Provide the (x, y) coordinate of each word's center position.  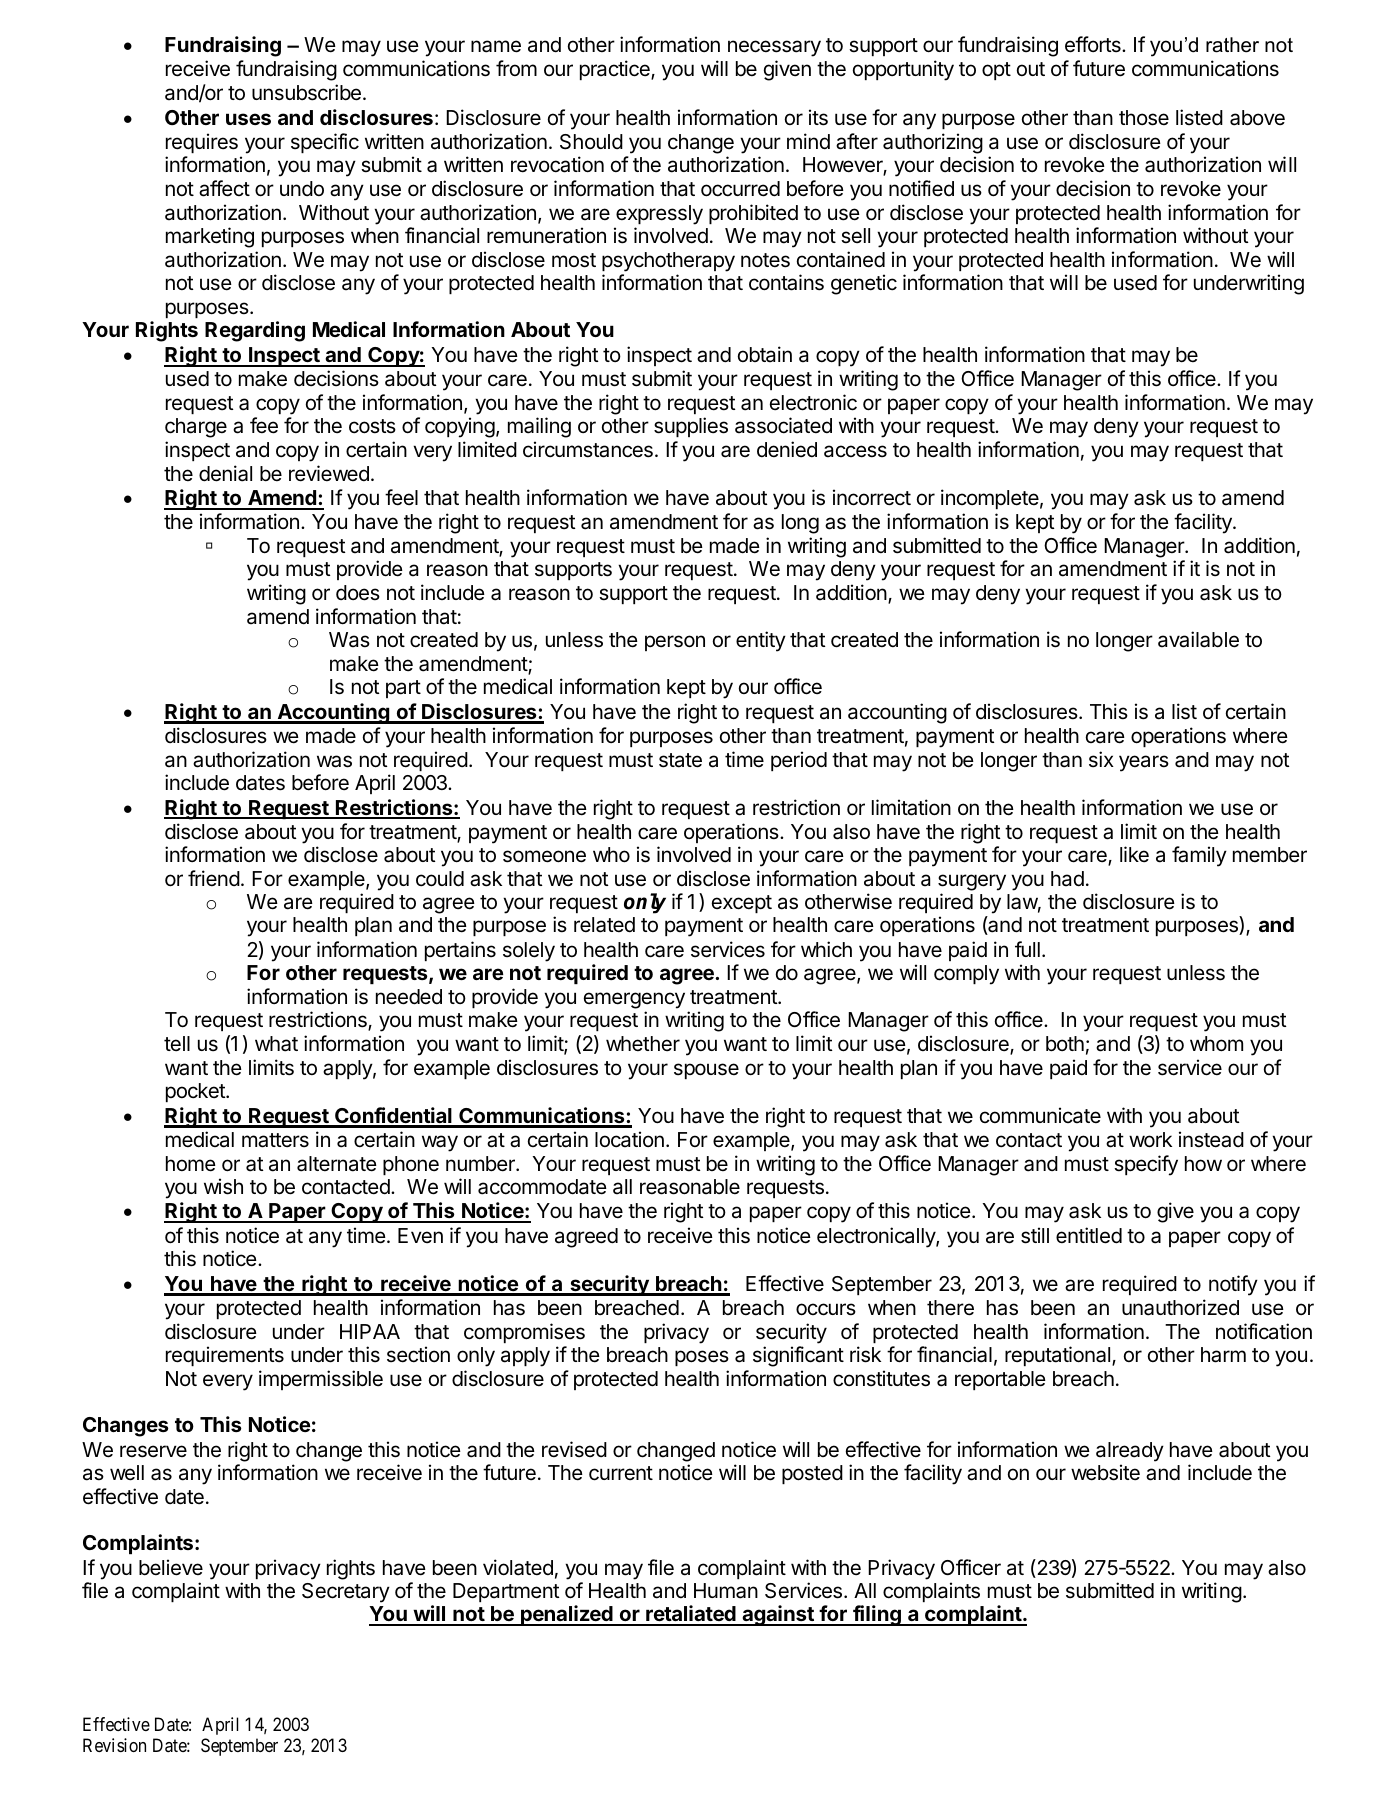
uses (248, 119)
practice (616, 70)
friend (214, 878)
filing (877, 1615)
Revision (114, 1745)
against (778, 1615)
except (742, 904)
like (1134, 854)
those (1144, 118)
